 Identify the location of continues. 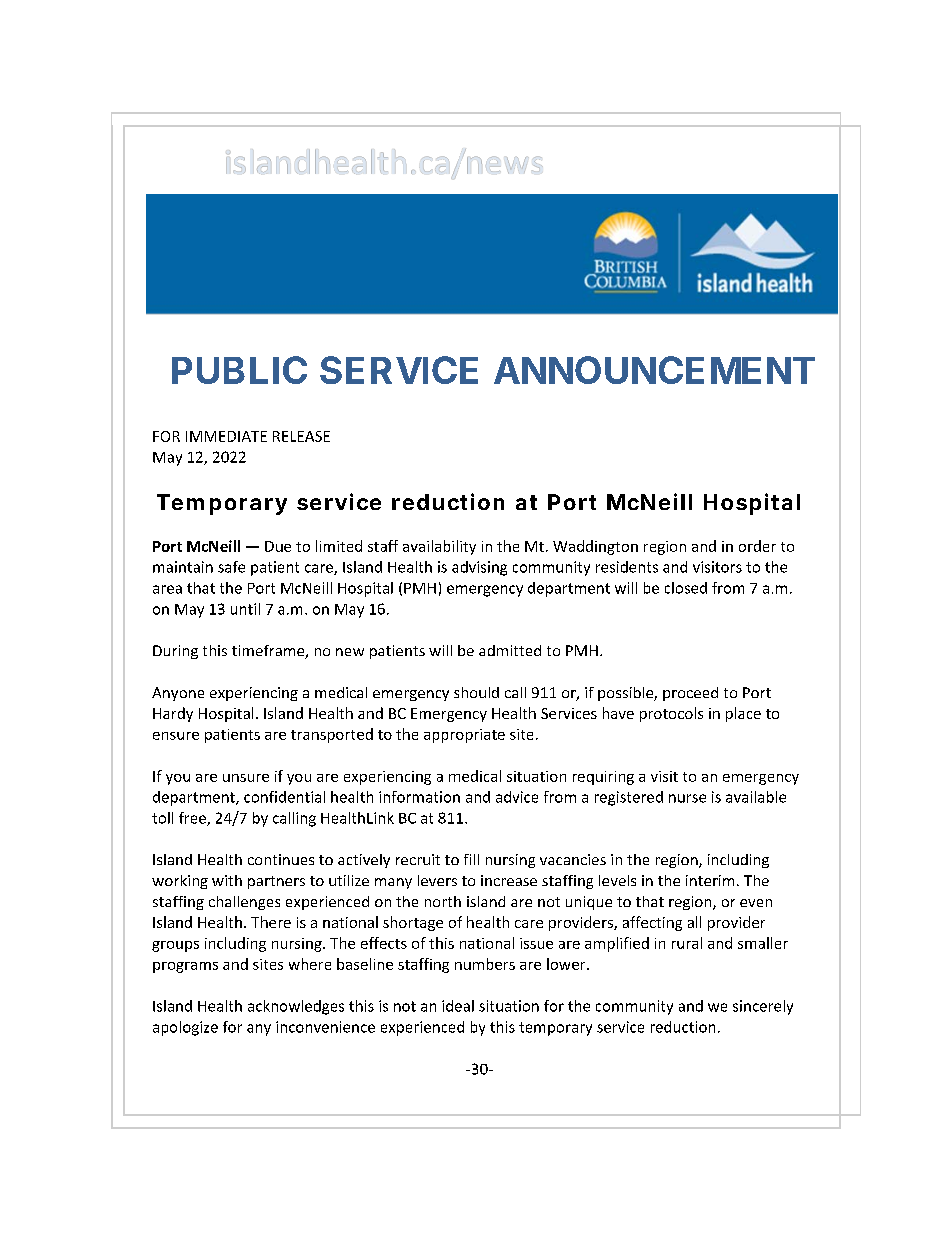
(281, 859).
